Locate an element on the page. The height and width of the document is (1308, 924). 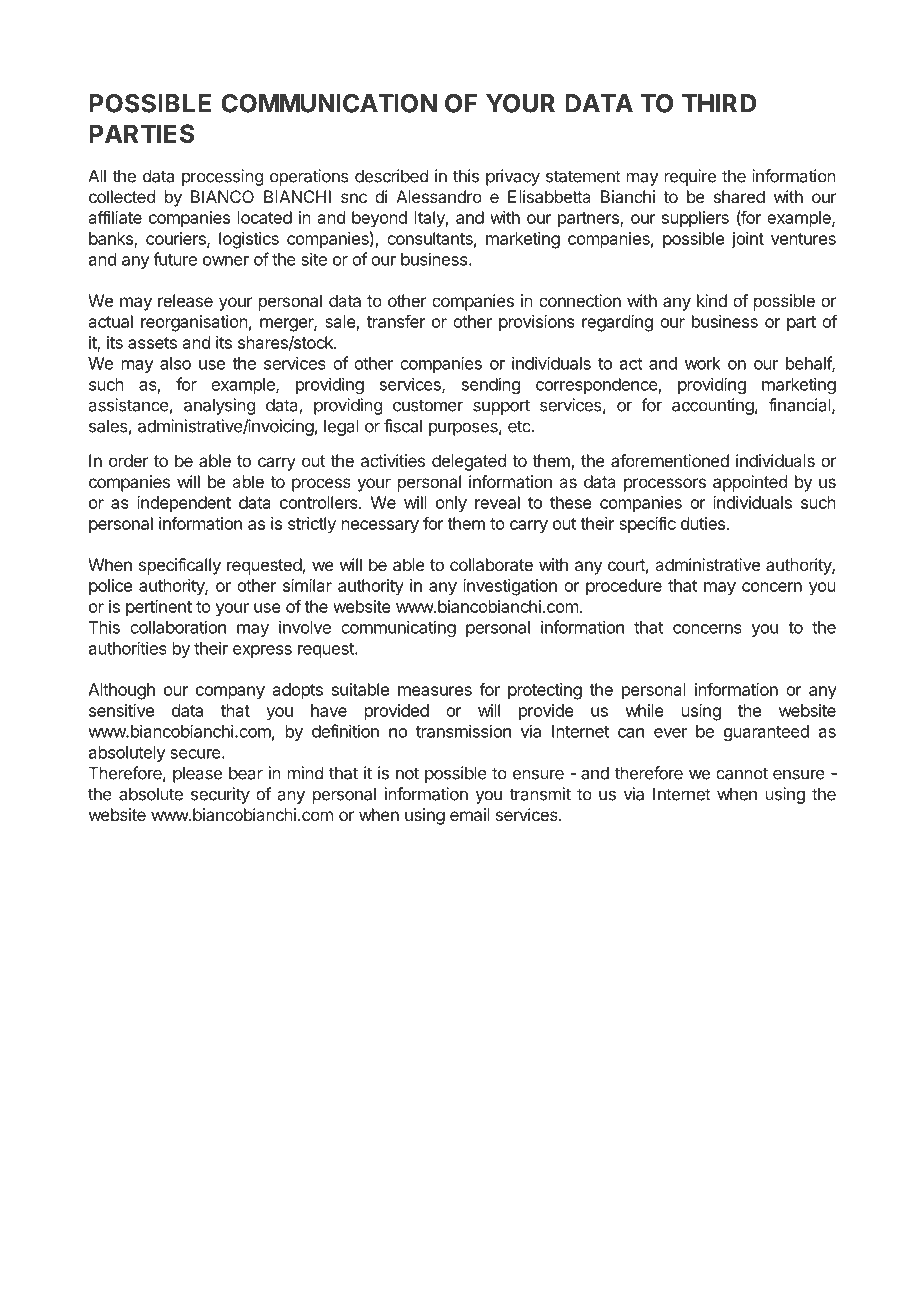
privacy is located at coordinates (513, 177).
